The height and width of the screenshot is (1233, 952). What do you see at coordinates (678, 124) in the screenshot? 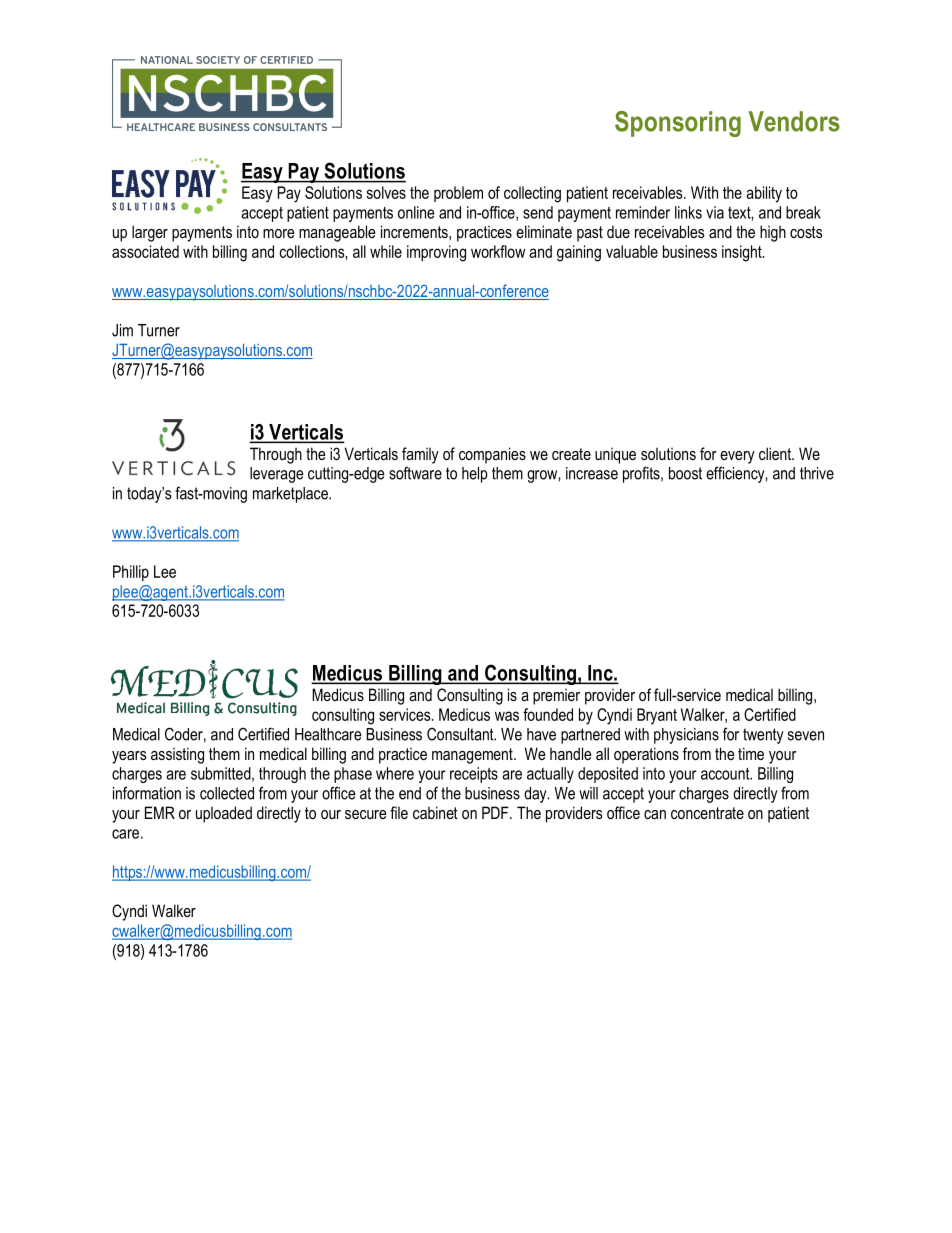
I see `Sponsoring` at bounding box center [678, 124].
